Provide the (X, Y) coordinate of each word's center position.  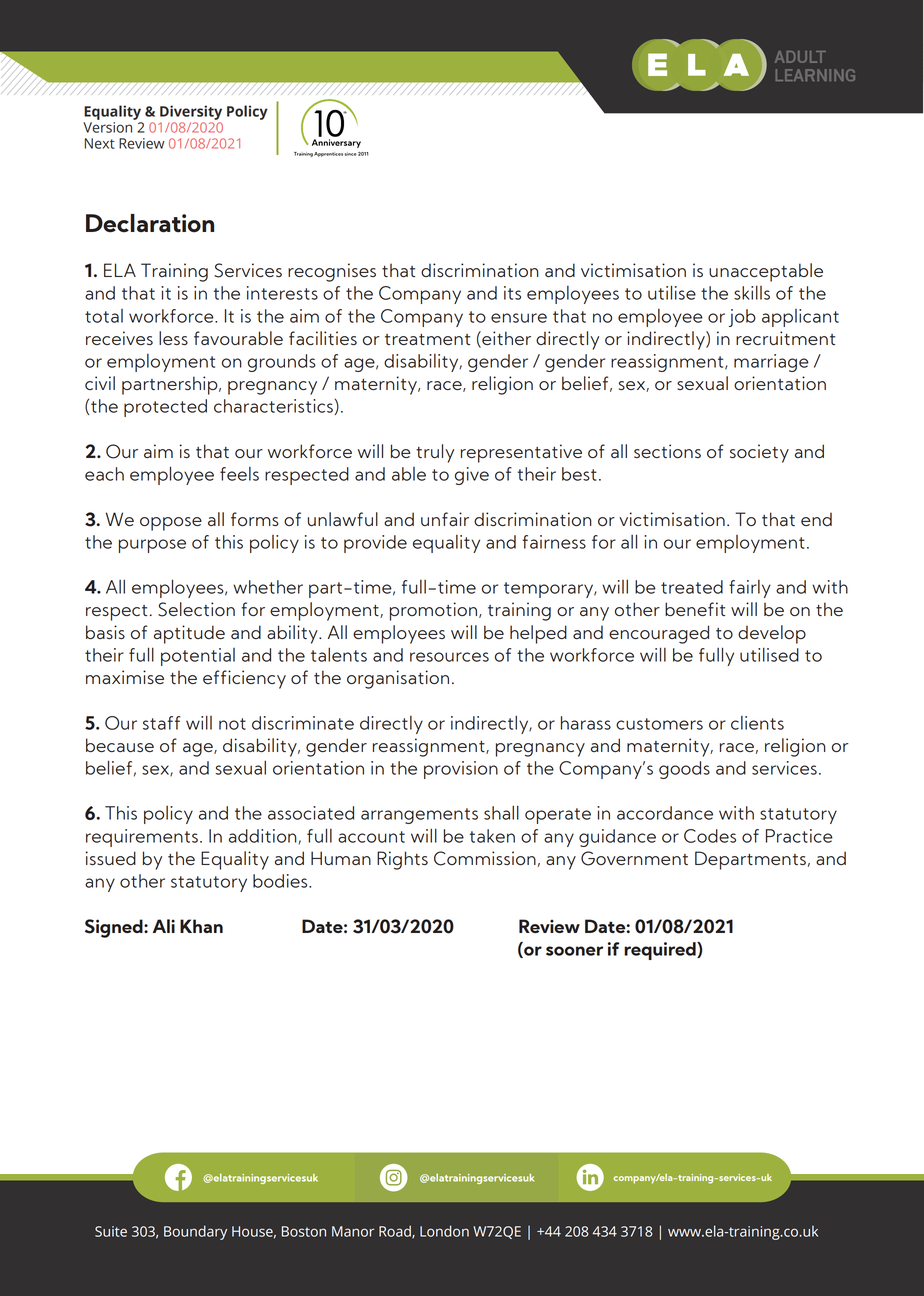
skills (752, 292)
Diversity (191, 112)
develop (772, 634)
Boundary (195, 1232)
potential (198, 657)
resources (449, 657)
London (444, 1231)
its (512, 293)
